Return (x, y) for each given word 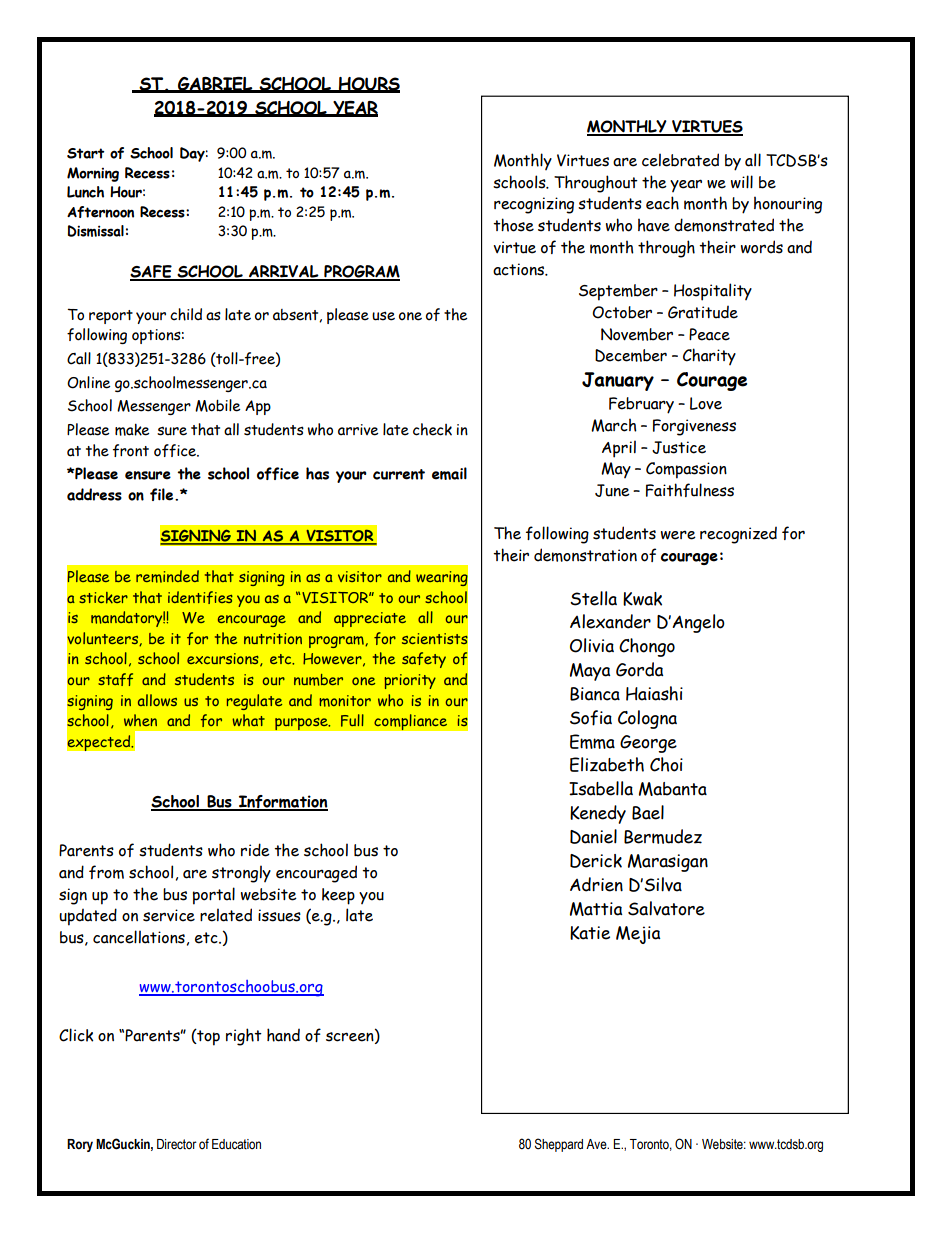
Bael (648, 812)
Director (177, 1144)
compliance (411, 722)
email (449, 473)
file (163, 494)
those (513, 225)
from (106, 872)
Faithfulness (690, 490)
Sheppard (559, 1145)
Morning (93, 174)
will (742, 182)
